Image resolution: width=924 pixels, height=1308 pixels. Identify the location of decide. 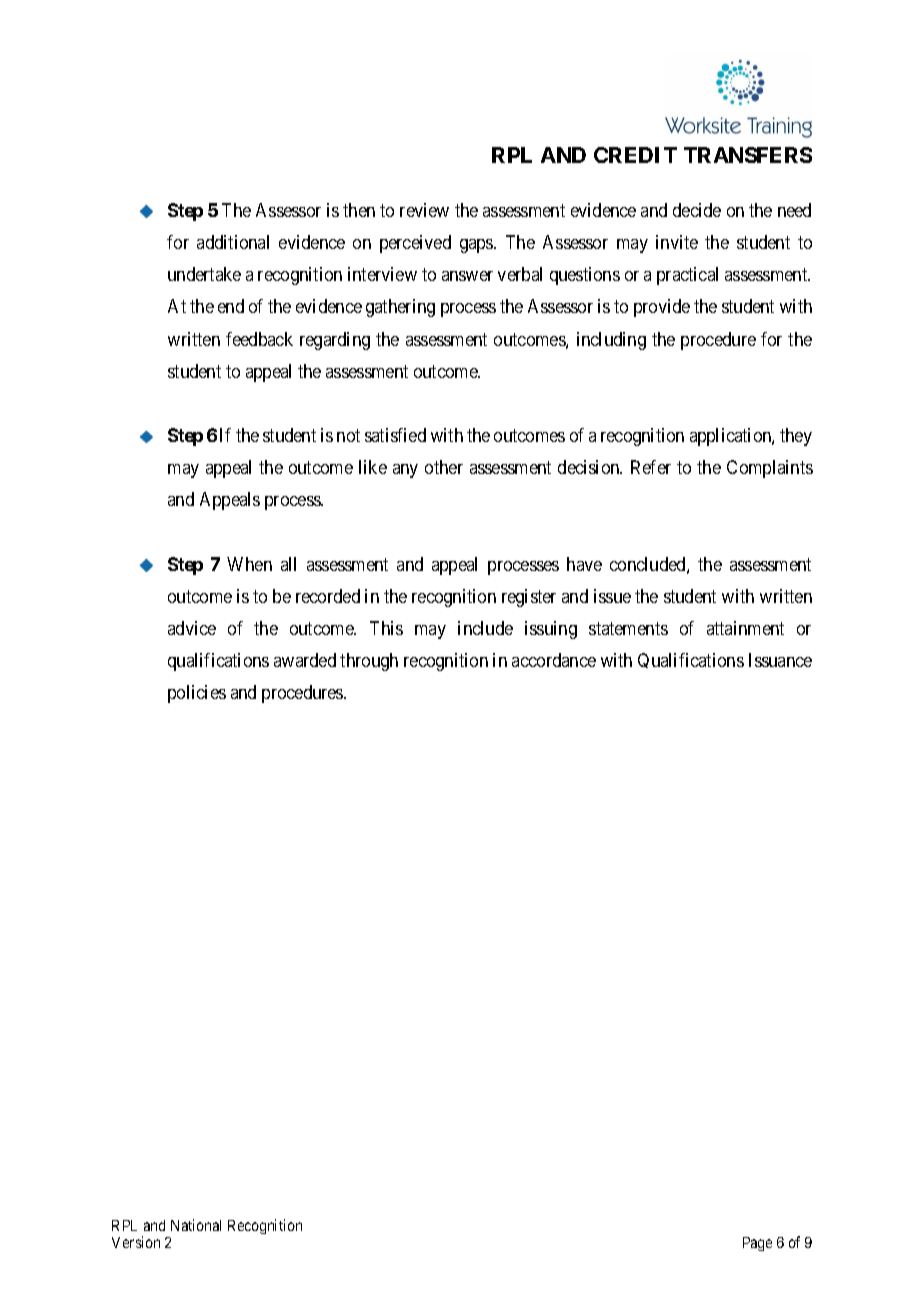
(697, 210).
